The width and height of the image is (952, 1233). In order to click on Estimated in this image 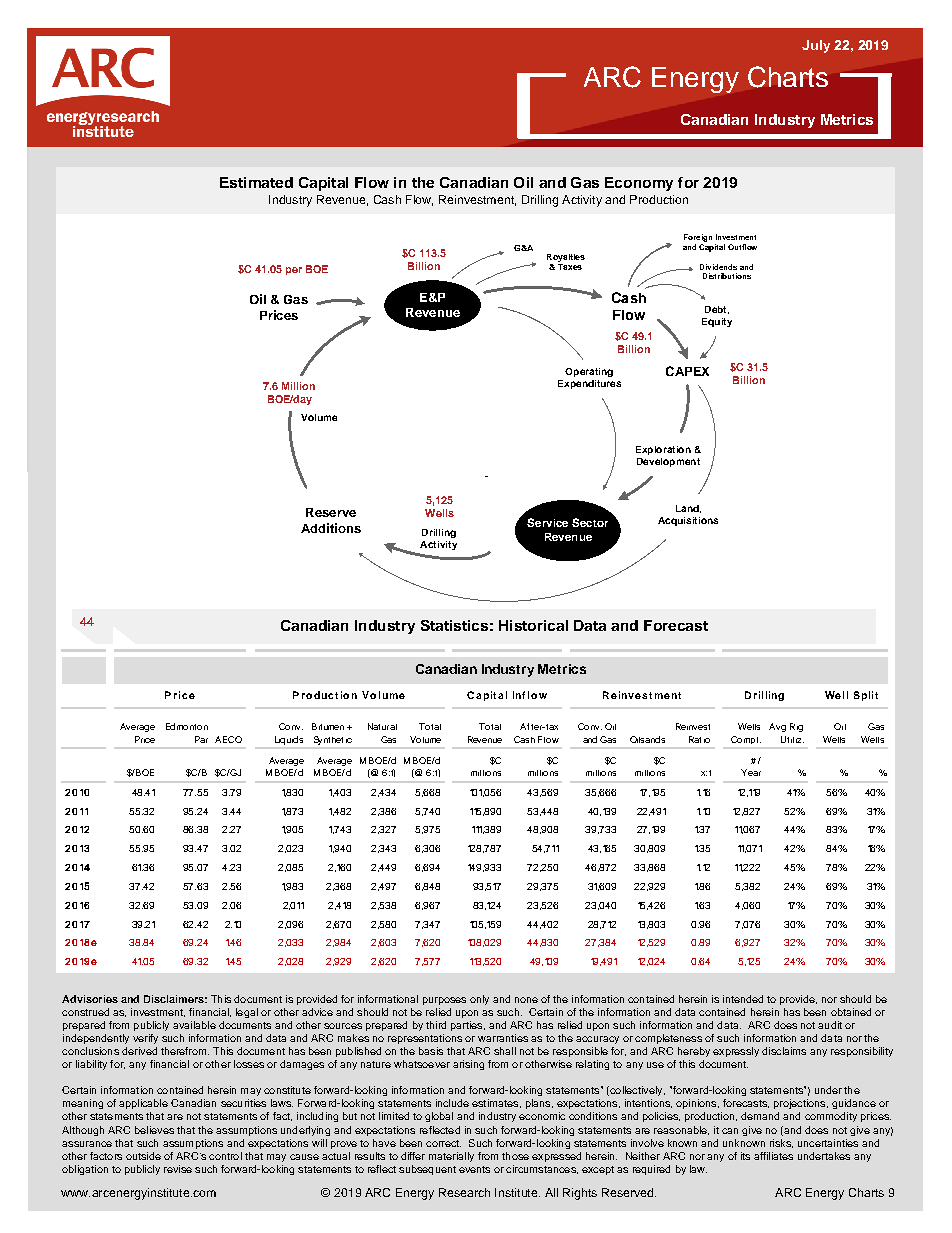, I will do `click(256, 182)`.
